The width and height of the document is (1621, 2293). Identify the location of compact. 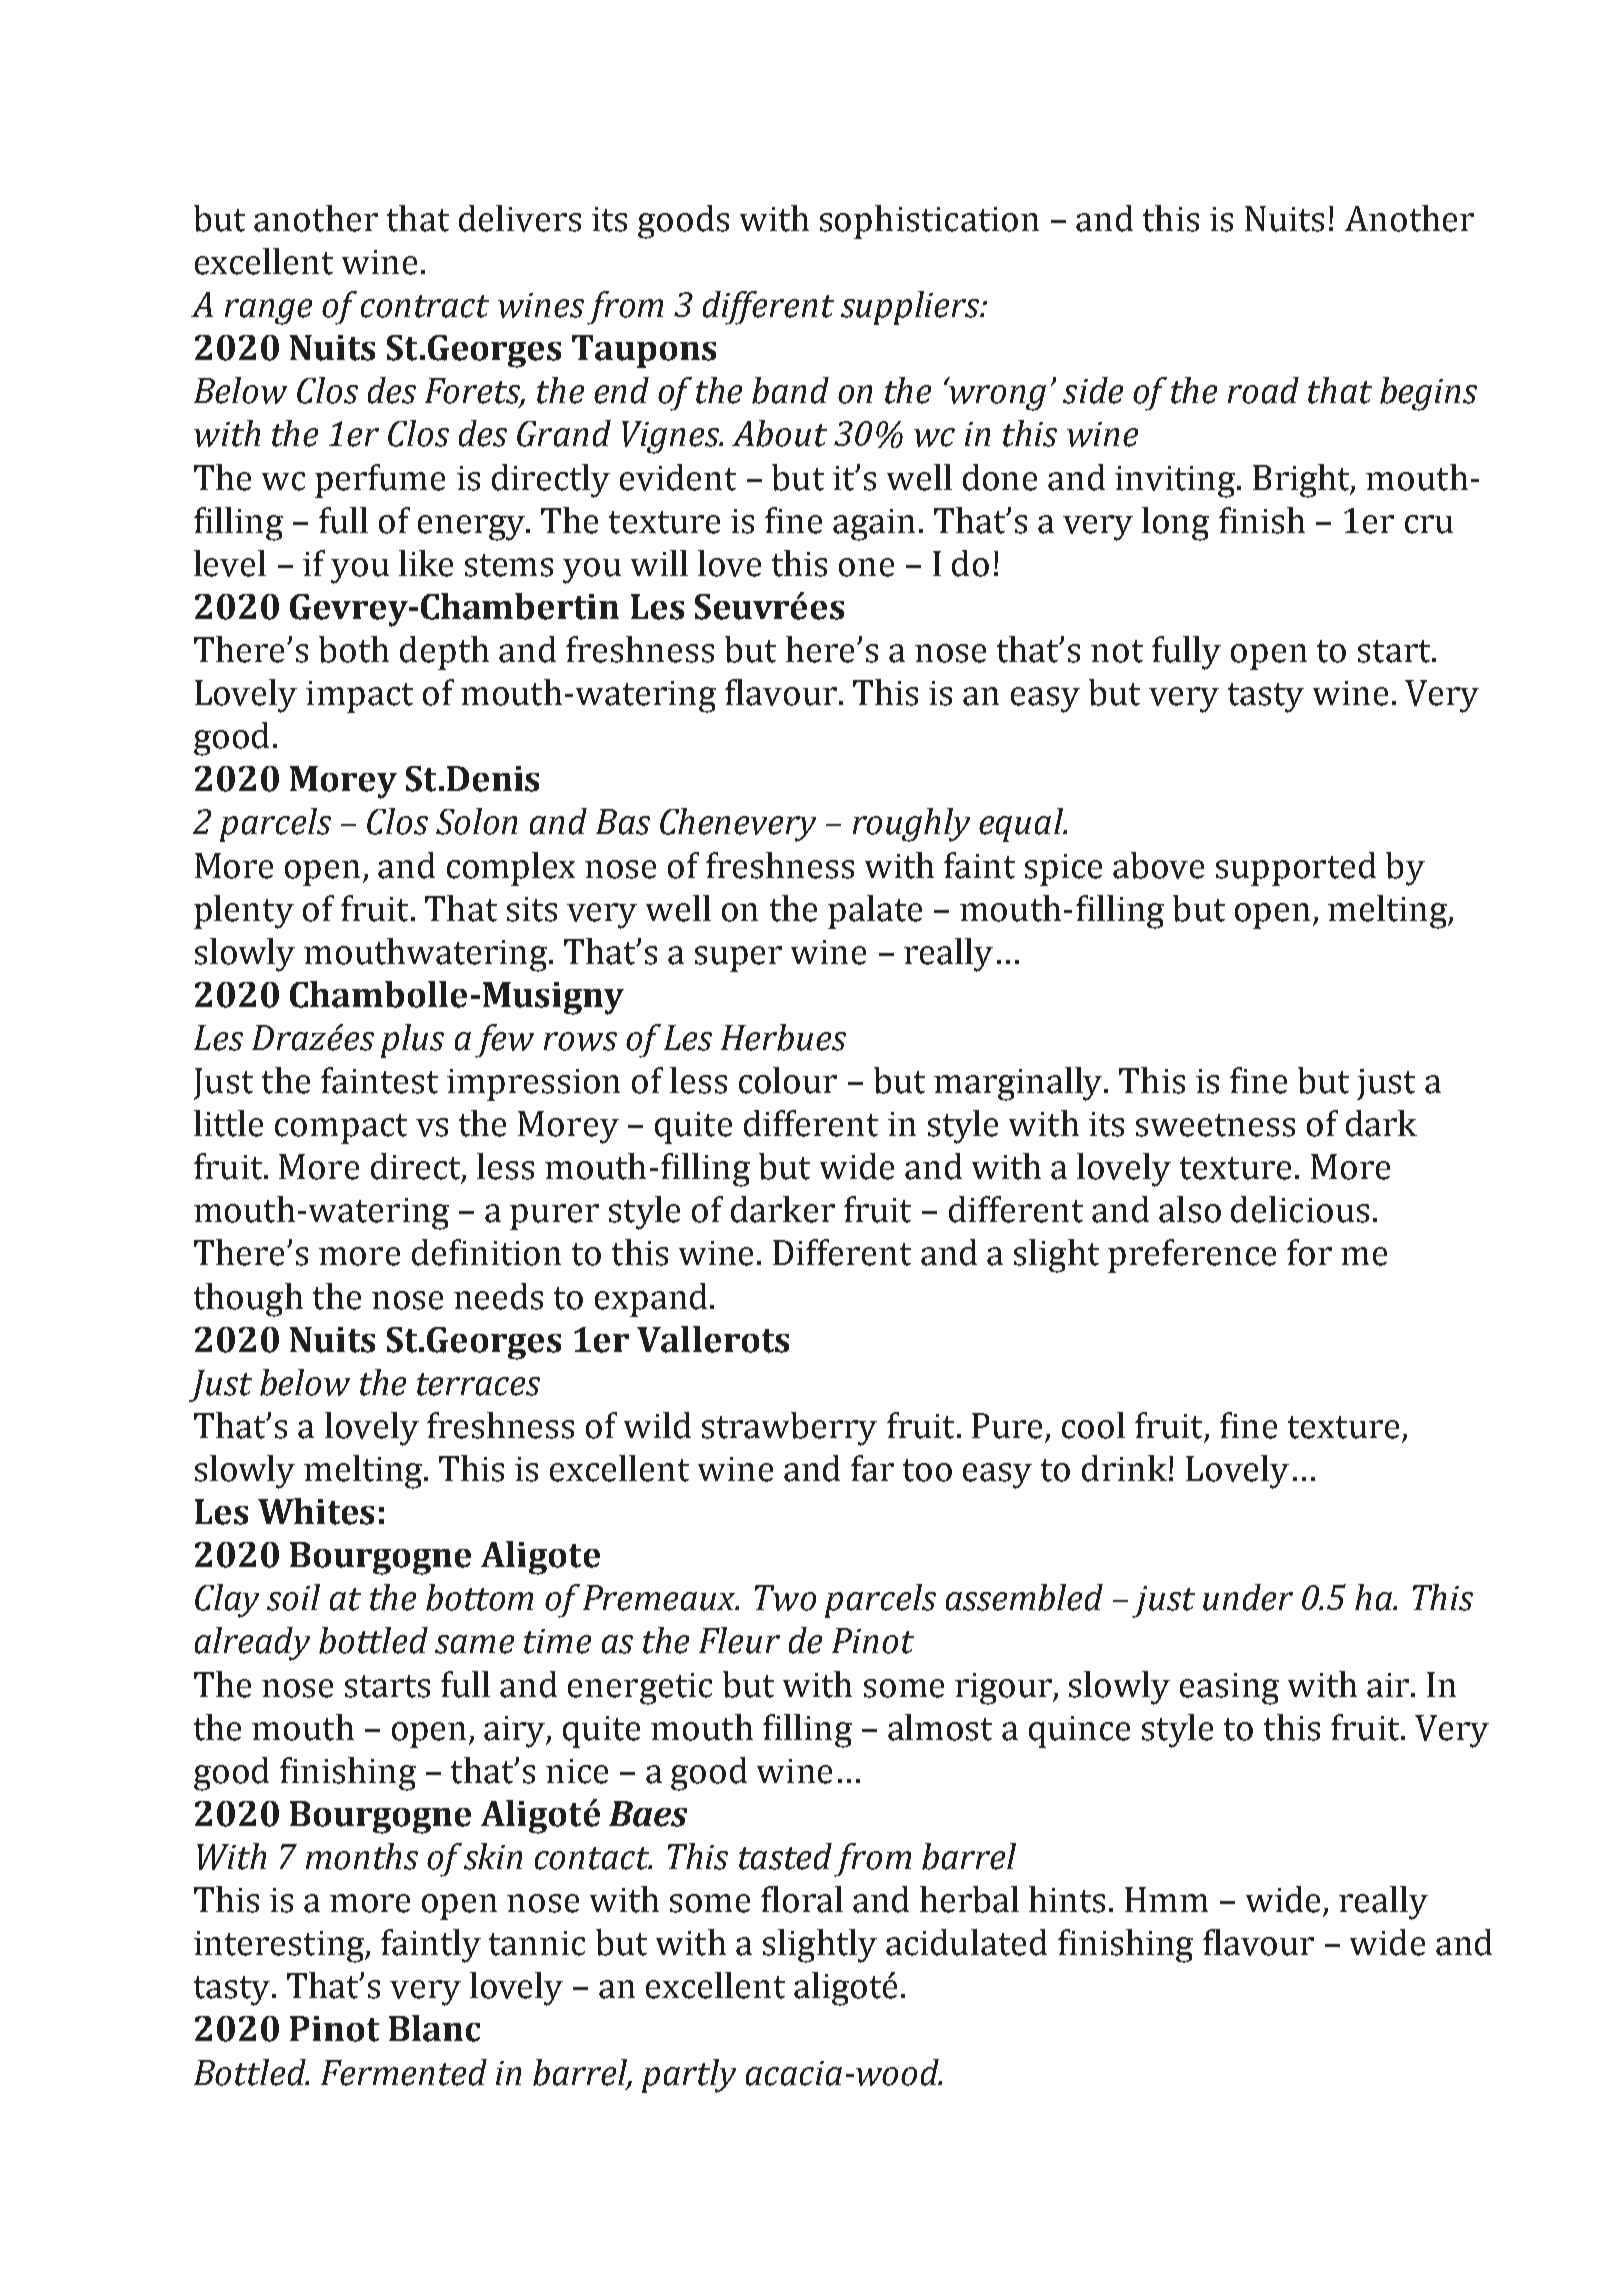
(341, 1129).
